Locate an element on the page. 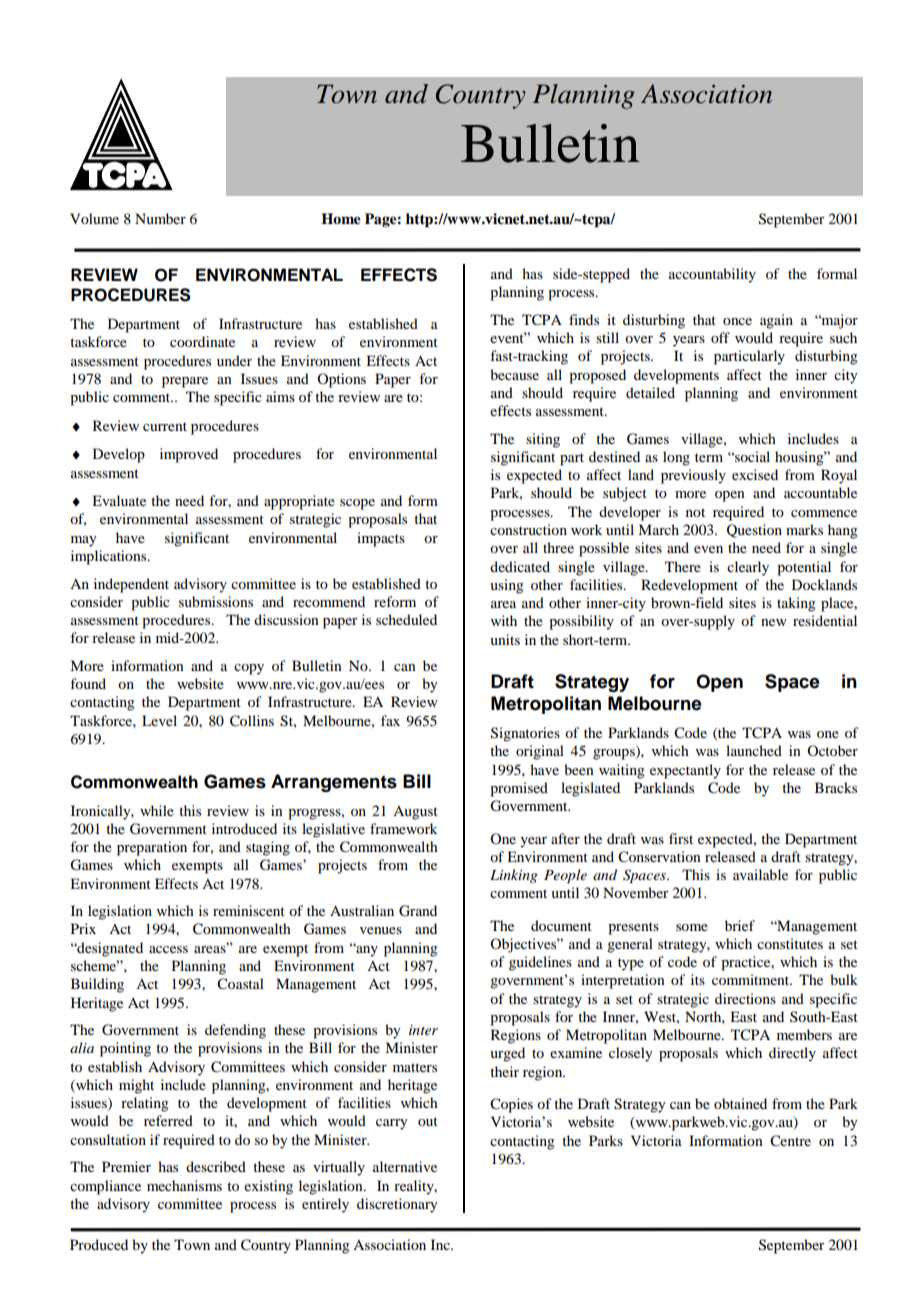  Centre is located at coordinates (790, 1141).
